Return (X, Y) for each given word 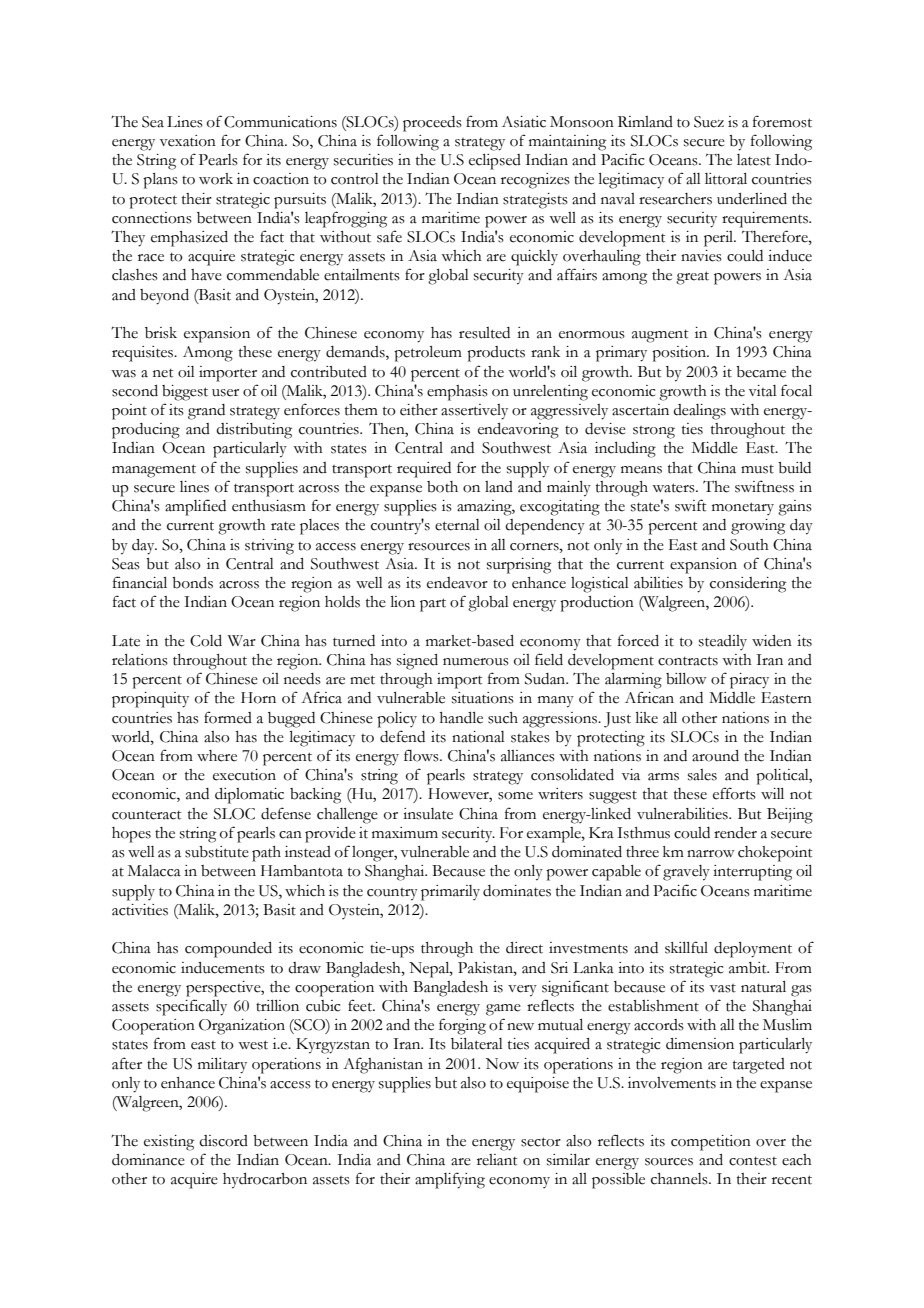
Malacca (154, 871)
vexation (188, 141)
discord (223, 1141)
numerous (476, 662)
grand (206, 412)
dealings (699, 412)
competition (711, 1143)
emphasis (457, 393)
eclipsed (495, 162)
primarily (450, 893)
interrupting (752, 873)
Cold (206, 641)
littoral (726, 179)
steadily (723, 642)
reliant (497, 1160)
